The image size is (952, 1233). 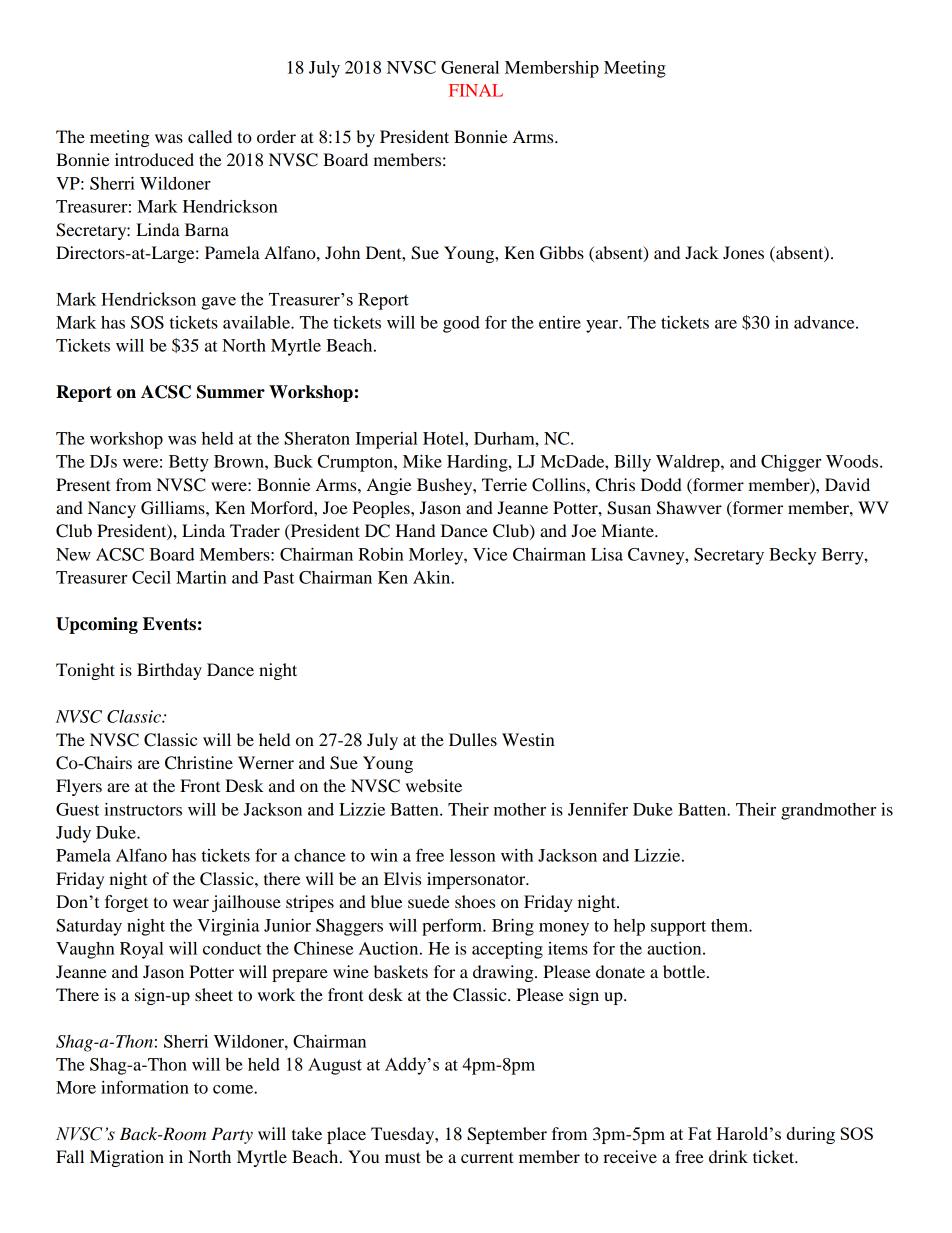 I want to click on good, so click(x=461, y=324).
